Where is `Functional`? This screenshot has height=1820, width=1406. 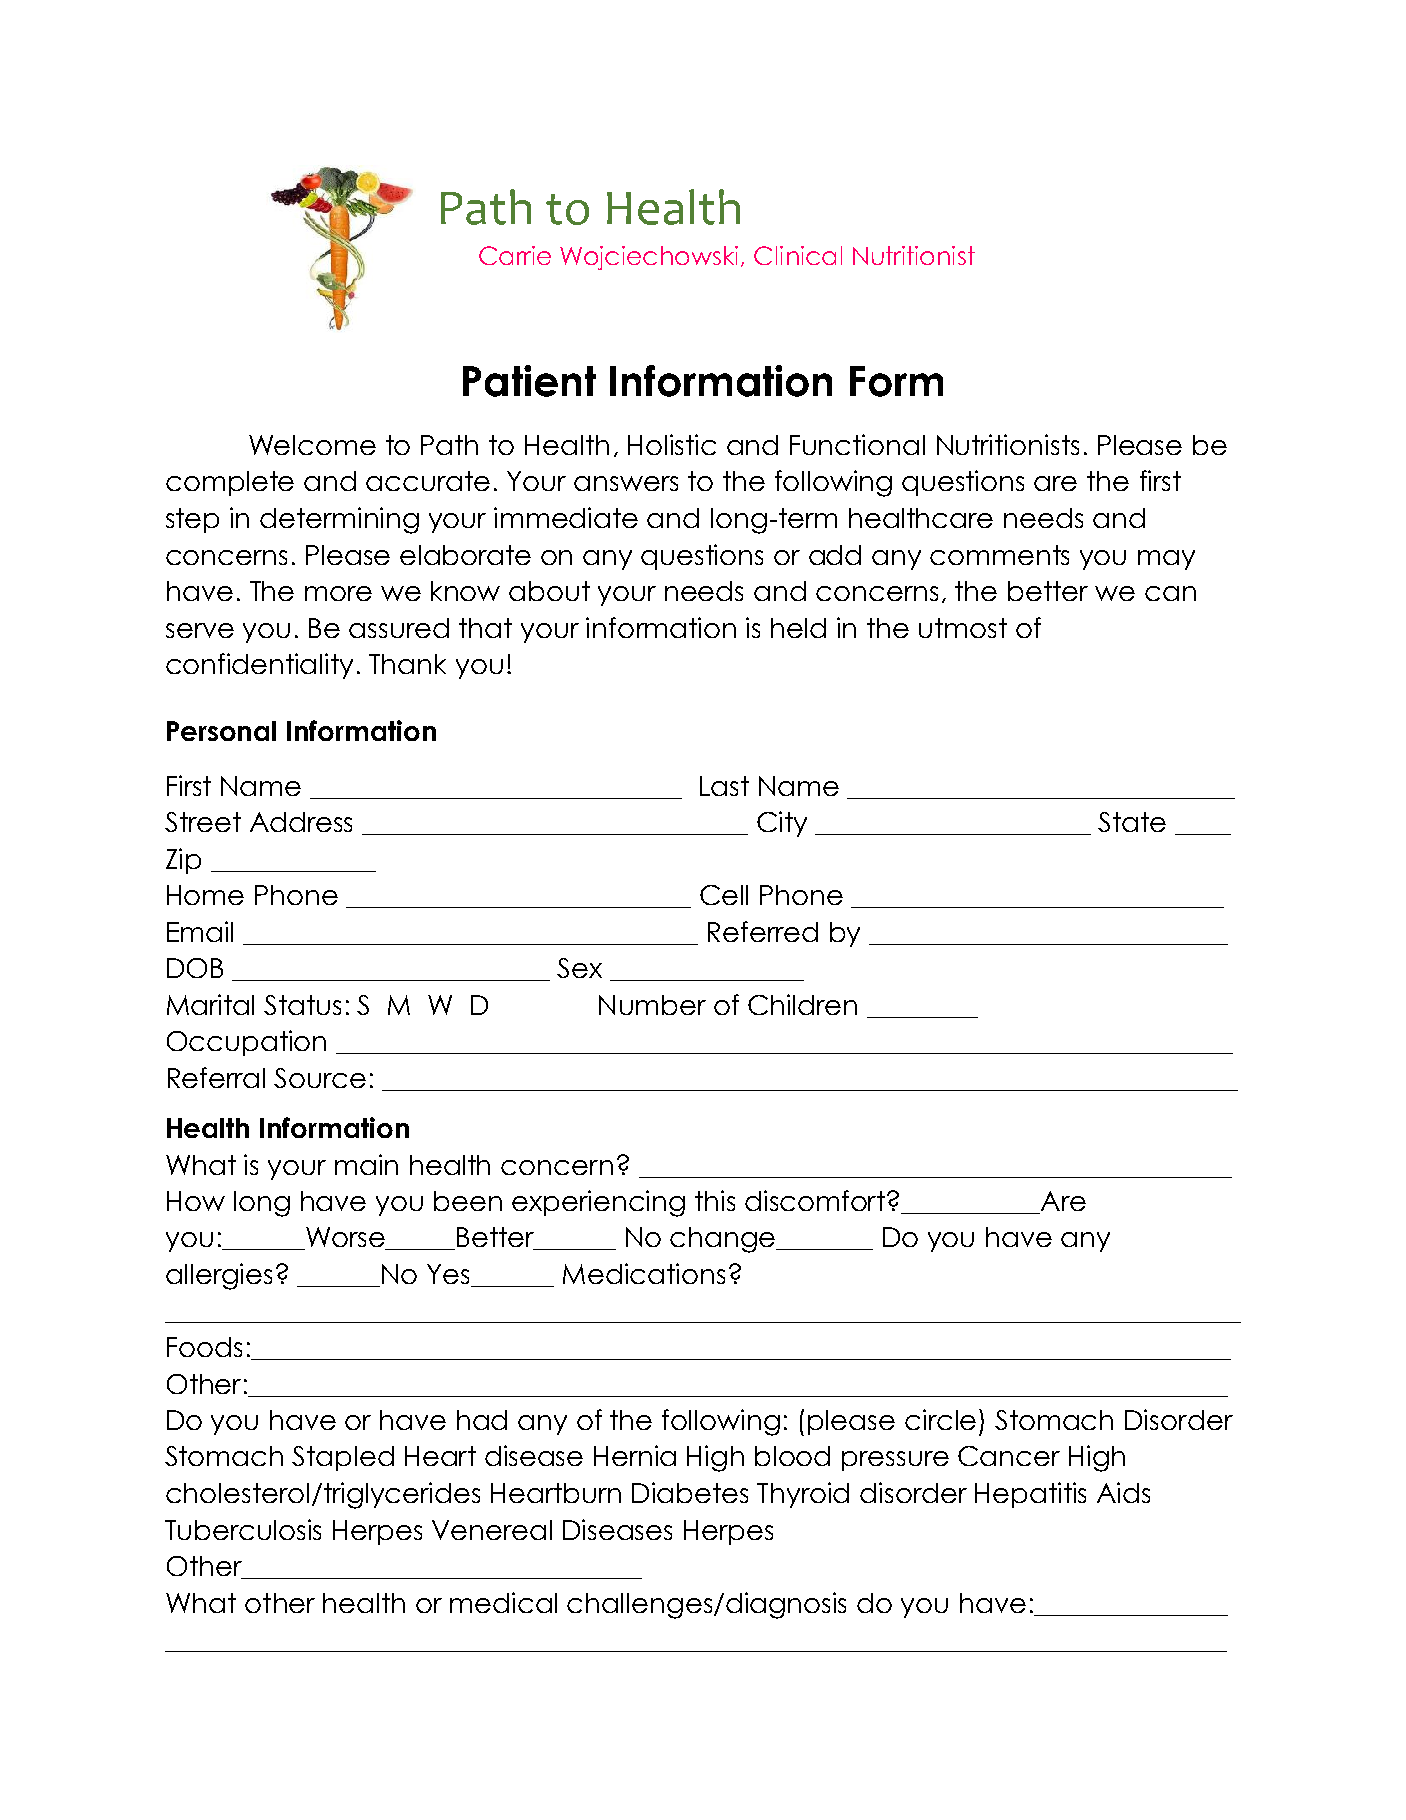 Functional is located at coordinates (857, 444).
